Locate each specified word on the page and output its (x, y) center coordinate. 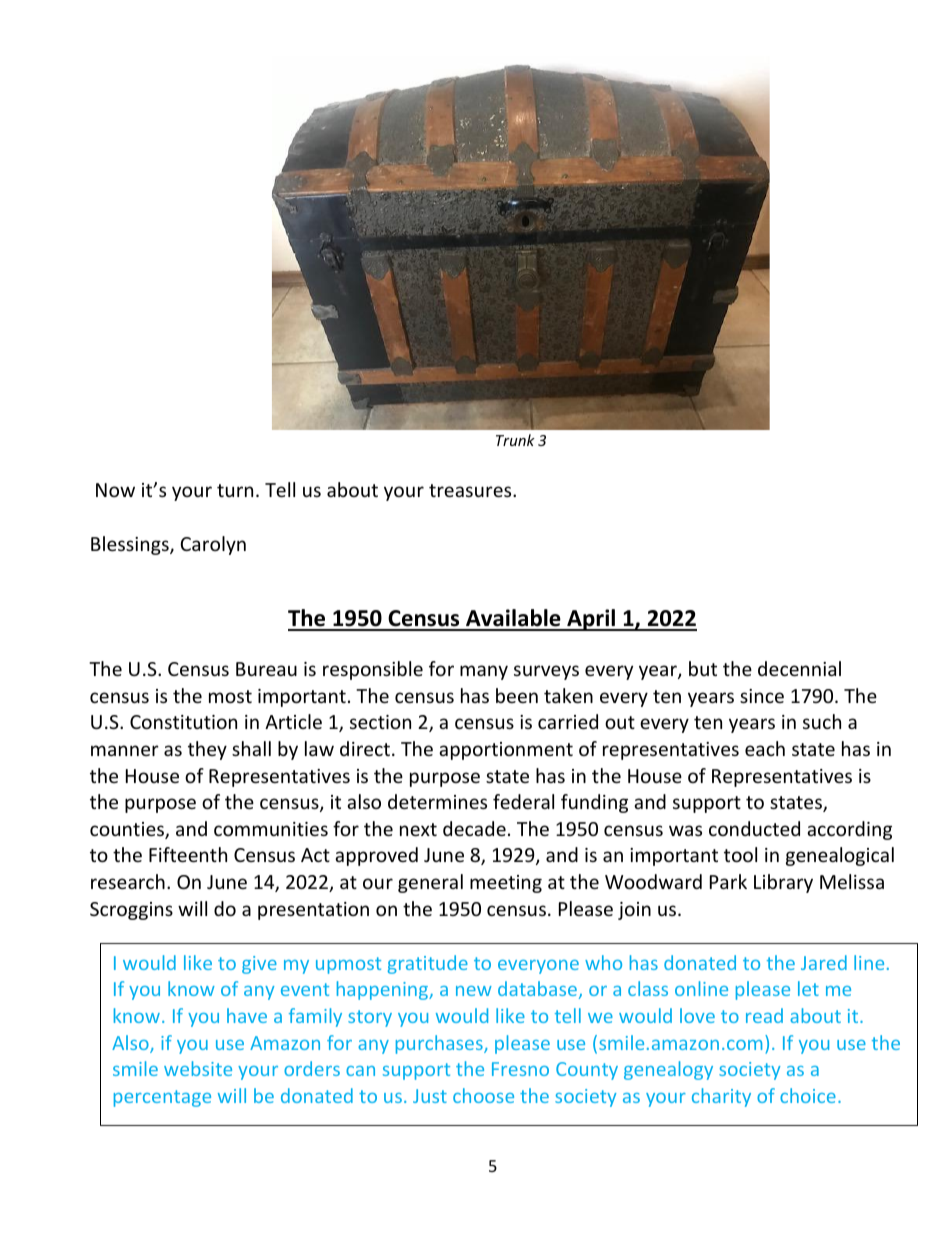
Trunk (515, 440)
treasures (471, 490)
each (765, 748)
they (207, 750)
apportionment (506, 751)
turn (235, 490)
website (198, 1068)
